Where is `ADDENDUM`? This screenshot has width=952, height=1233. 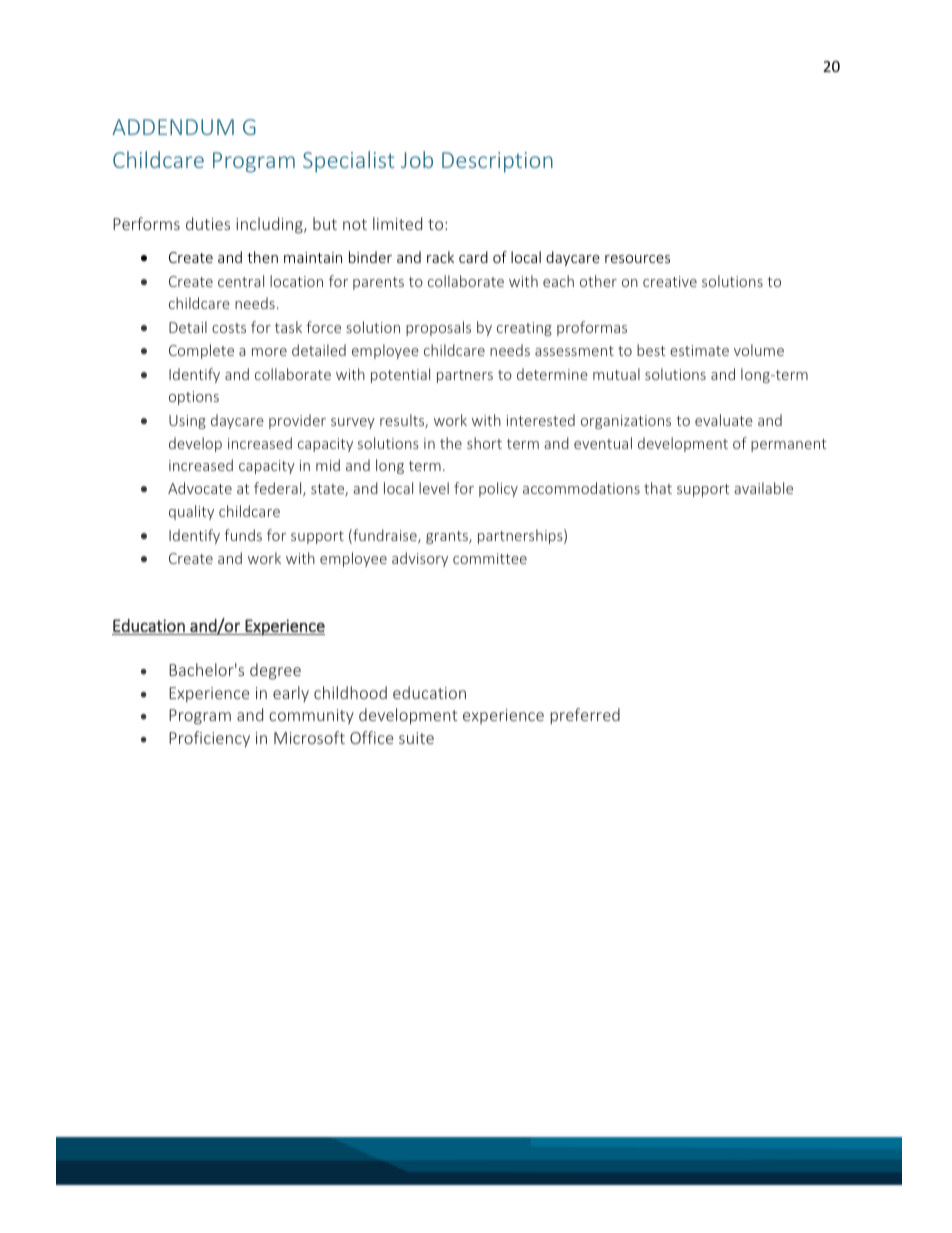 ADDENDUM is located at coordinates (173, 127).
